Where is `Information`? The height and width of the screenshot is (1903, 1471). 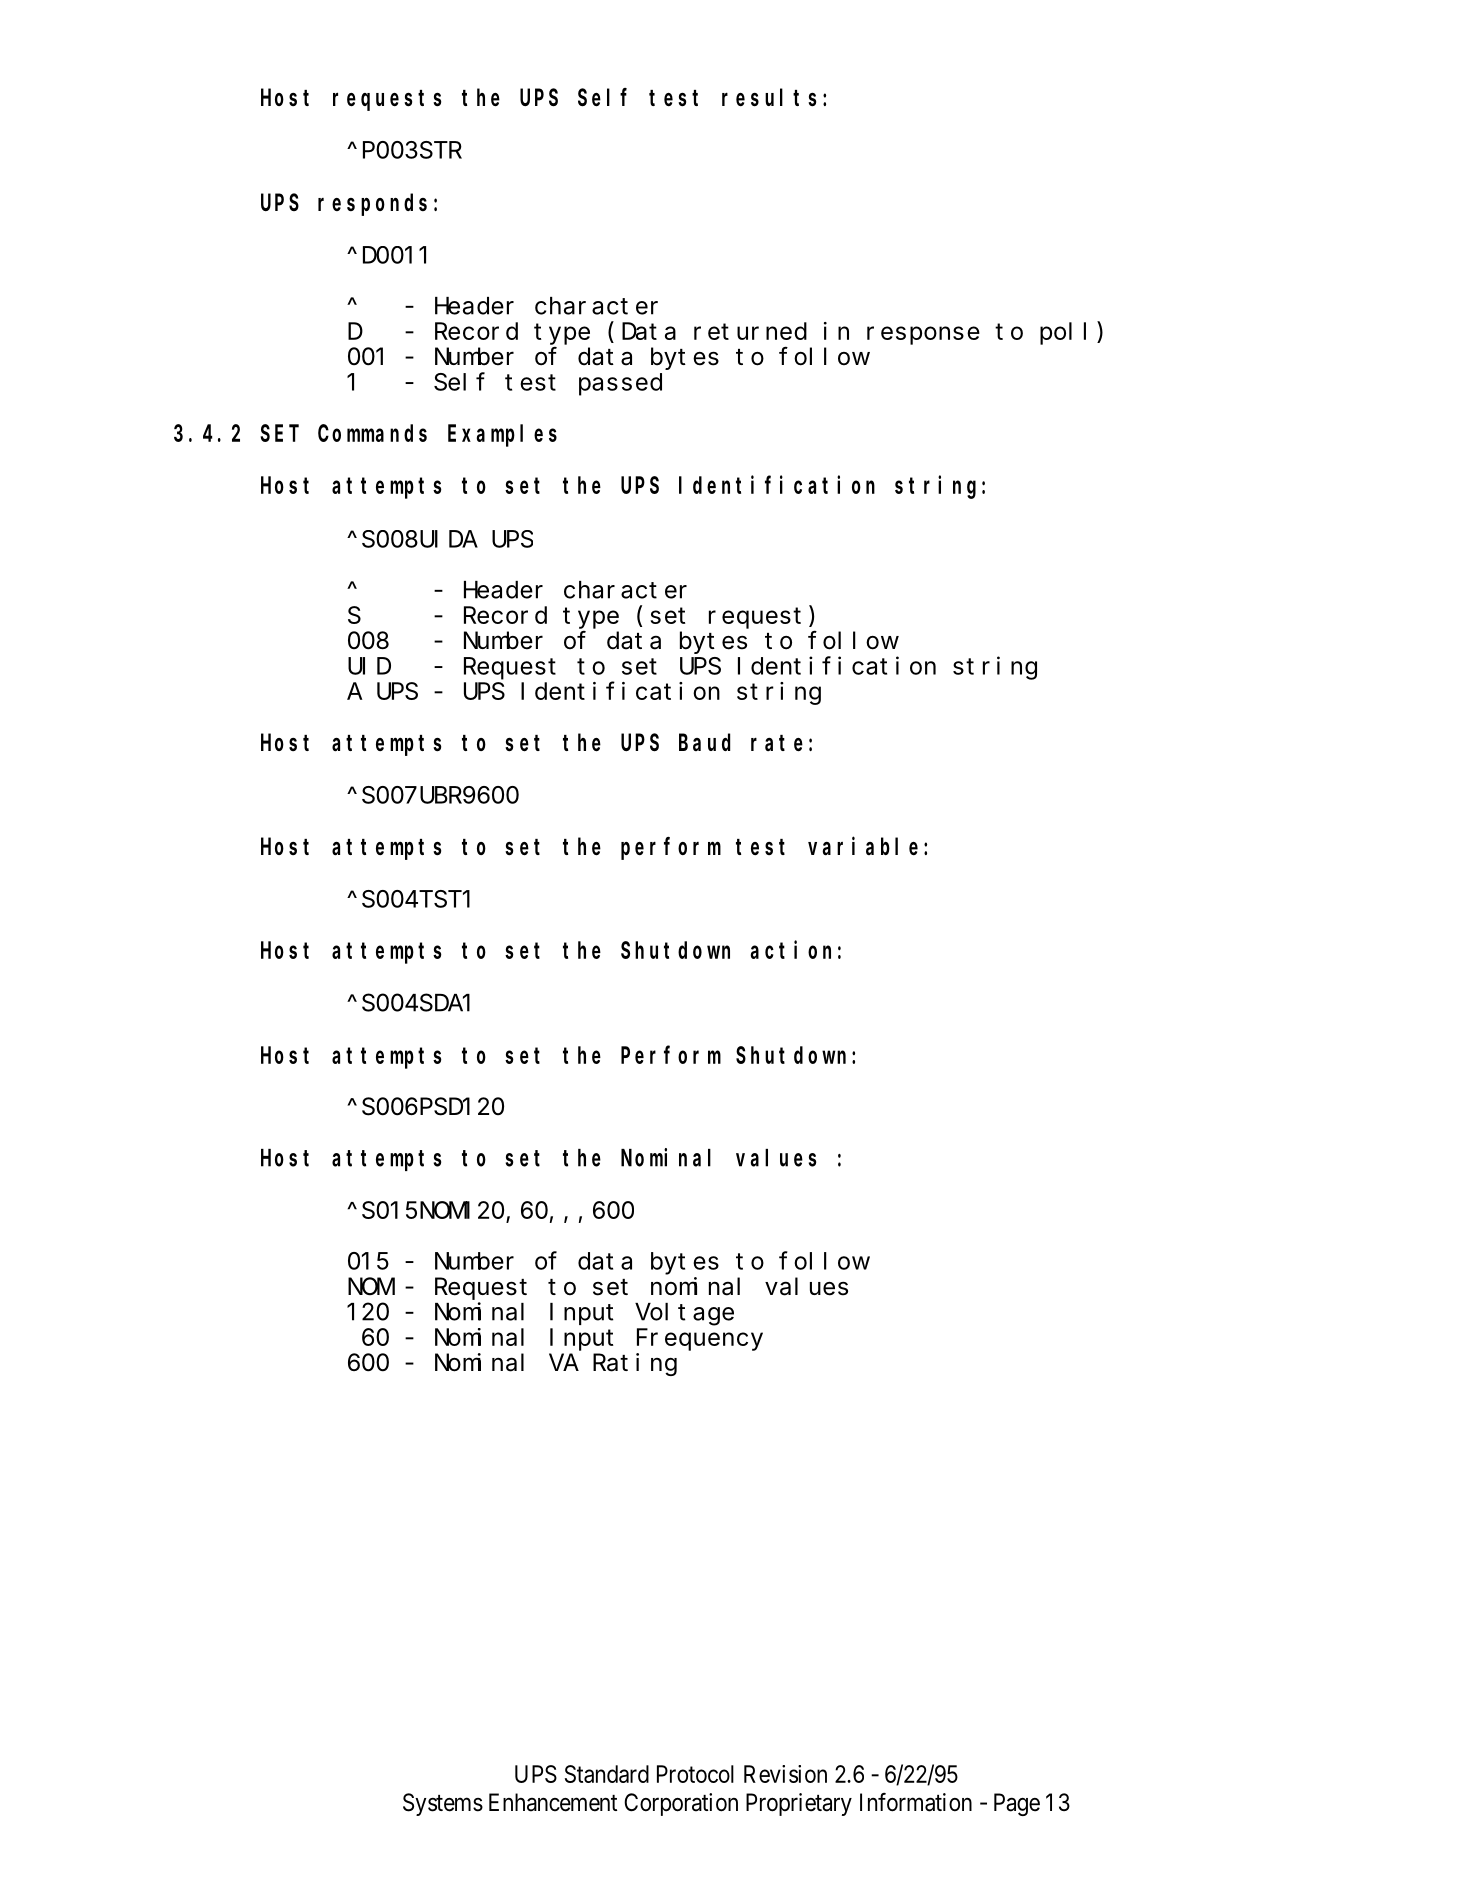
Information is located at coordinates (916, 1802).
